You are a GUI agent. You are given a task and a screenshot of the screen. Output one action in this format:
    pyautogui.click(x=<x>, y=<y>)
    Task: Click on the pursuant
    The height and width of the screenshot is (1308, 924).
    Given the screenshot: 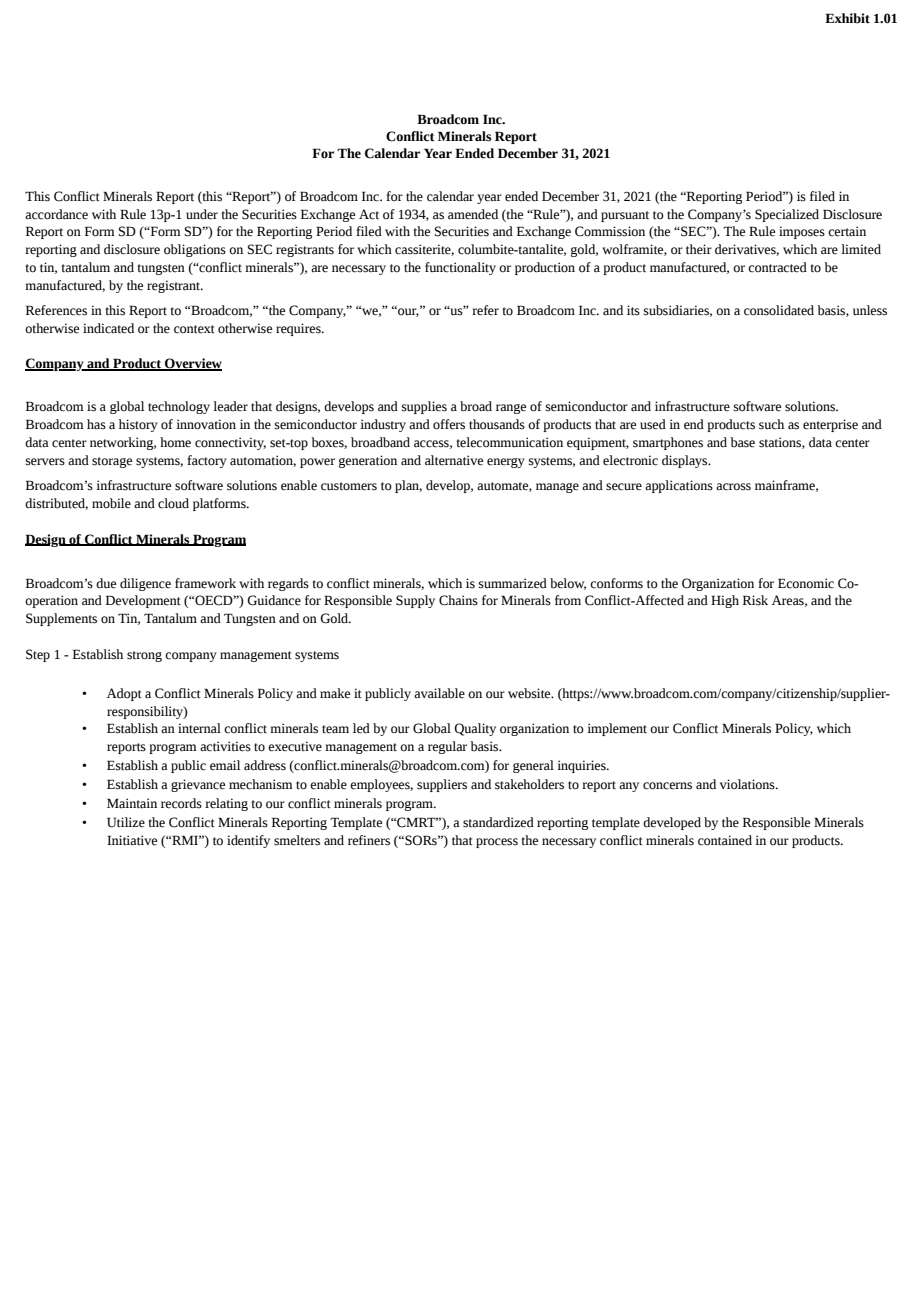 What is the action you would take?
    pyautogui.click(x=625, y=216)
